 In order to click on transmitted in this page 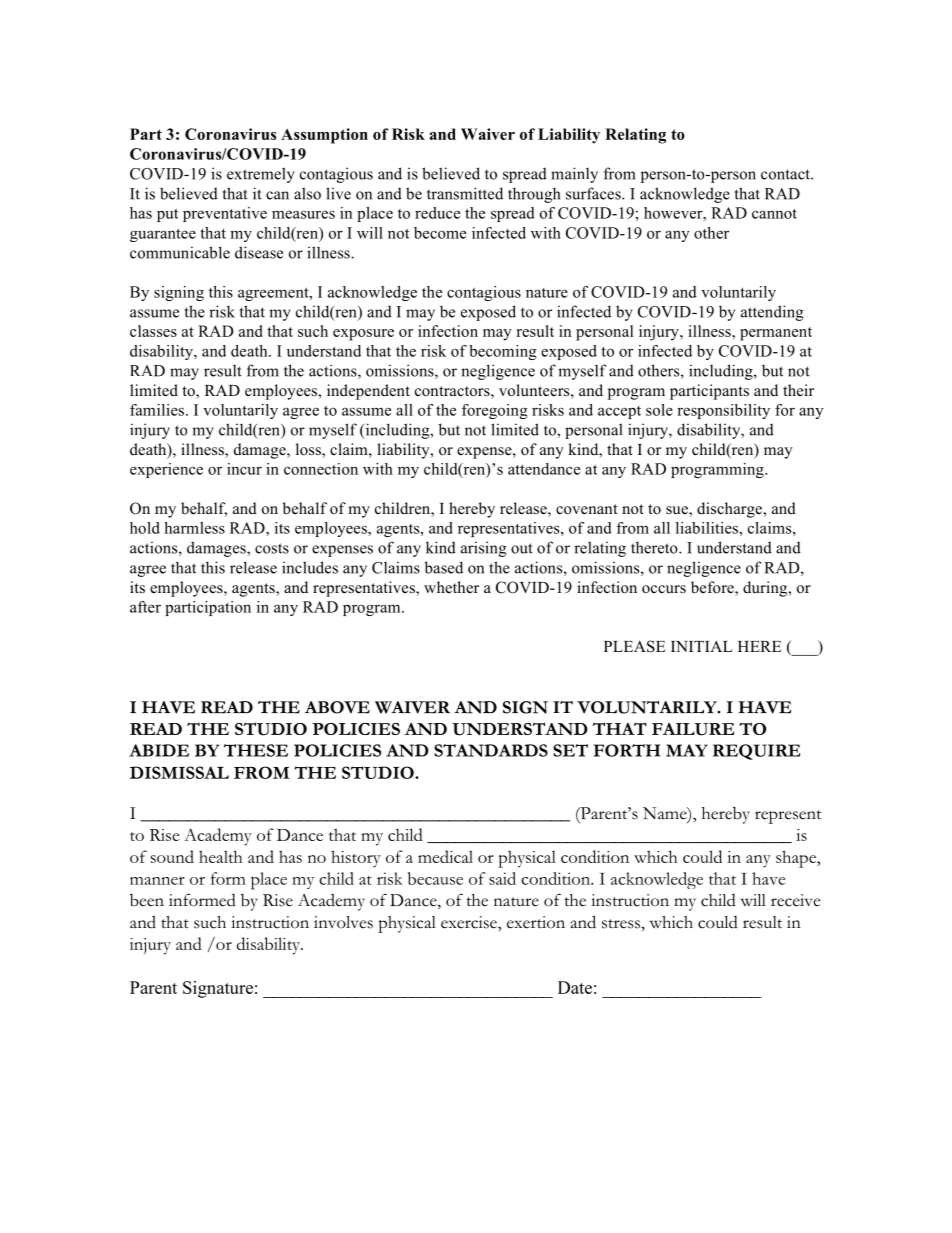, I will do `click(465, 193)`.
